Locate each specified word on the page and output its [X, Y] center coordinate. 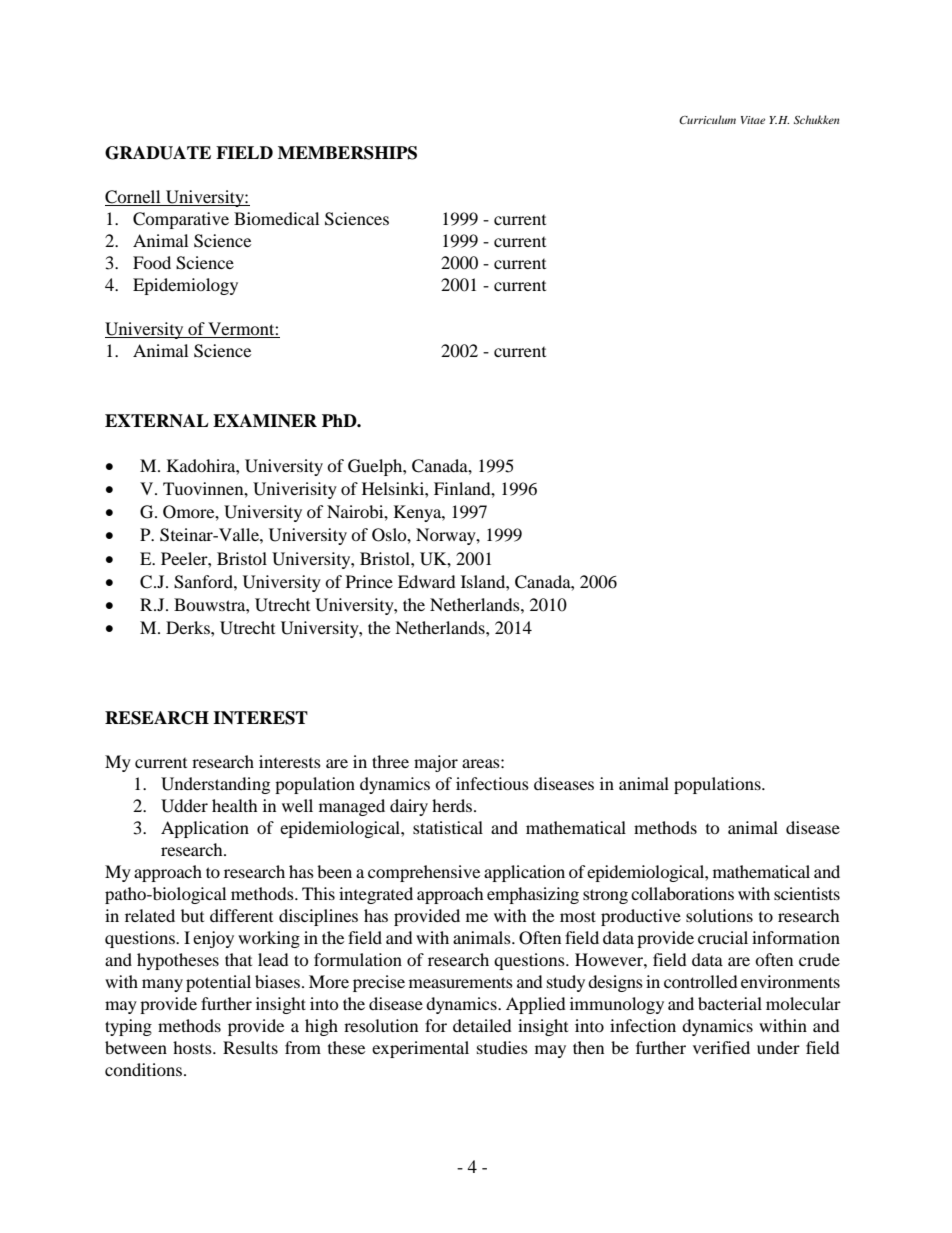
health [235, 805]
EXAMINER [265, 420]
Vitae [753, 120]
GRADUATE [158, 153]
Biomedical [276, 218]
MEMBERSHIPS [347, 153]
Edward [427, 581]
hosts [193, 1047]
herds [453, 805]
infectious [492, 783]
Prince [369, 581]
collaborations [682, 893]
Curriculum [707, 119]
